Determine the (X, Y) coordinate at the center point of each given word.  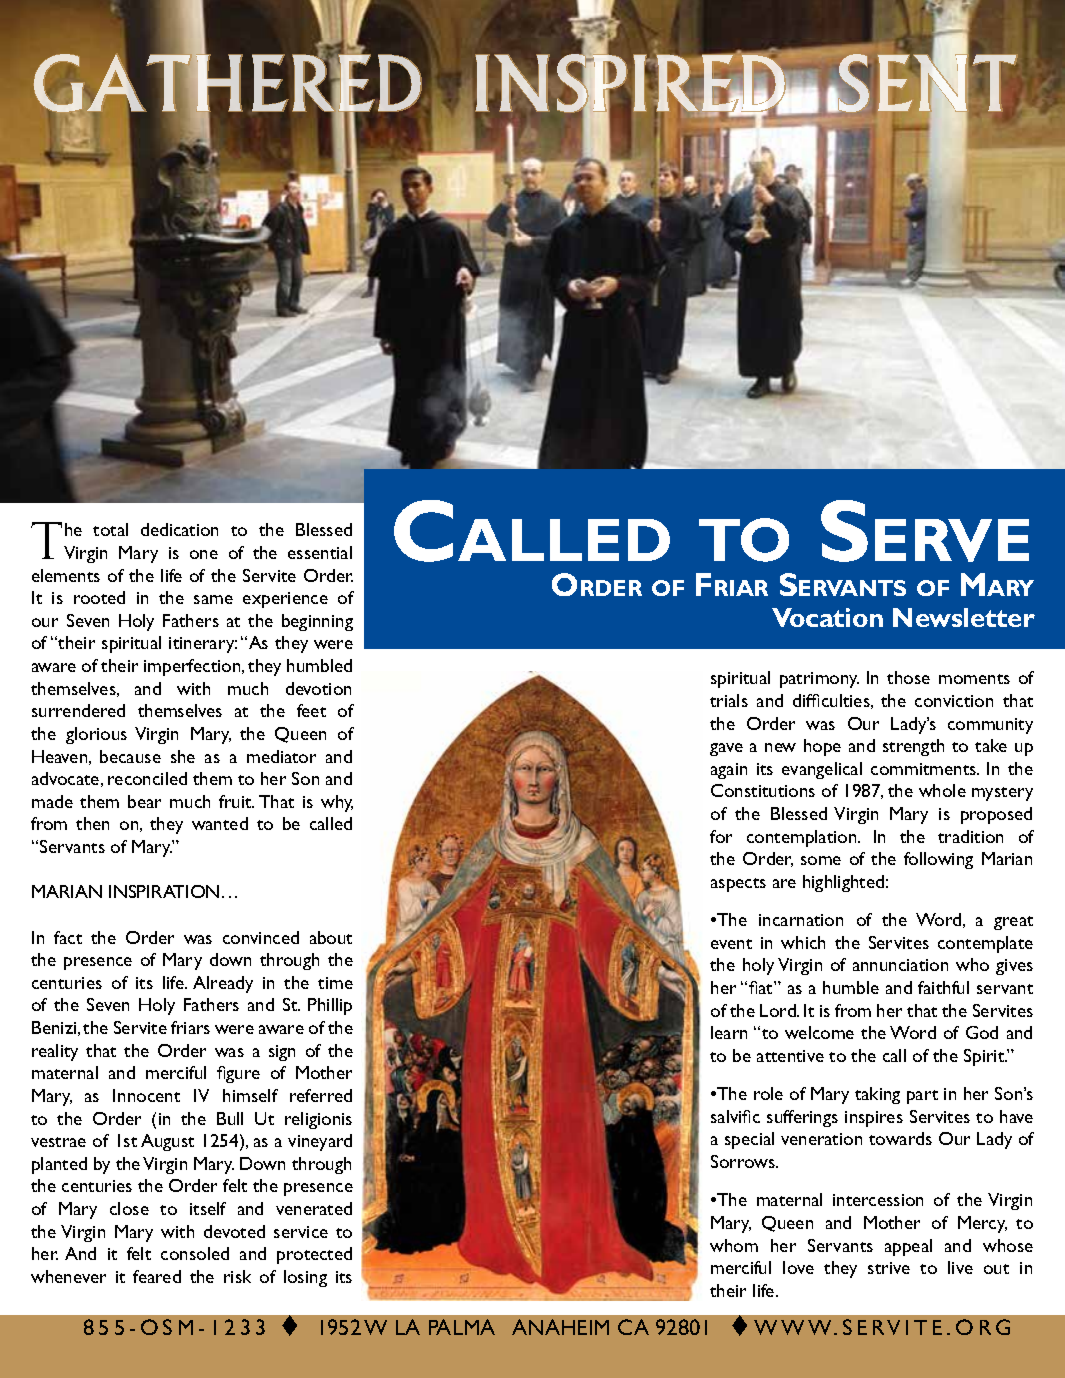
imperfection (193, 667)
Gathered (227, 83)
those (908, 677)
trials (729, 700)
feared (157, 1276)
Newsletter (964, 617)
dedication (179, 529)
